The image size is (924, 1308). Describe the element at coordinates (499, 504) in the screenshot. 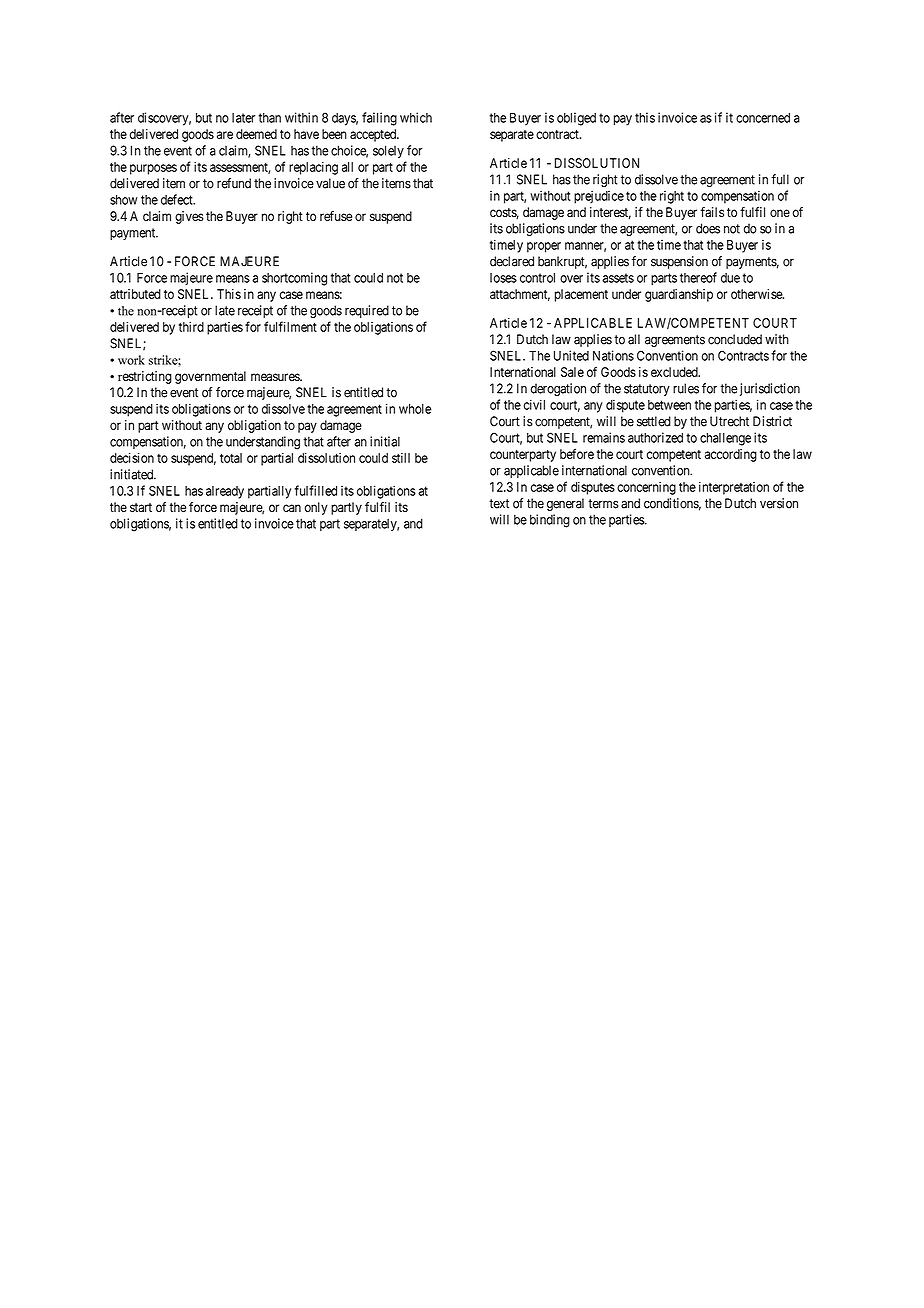

I see `text` at that location.
